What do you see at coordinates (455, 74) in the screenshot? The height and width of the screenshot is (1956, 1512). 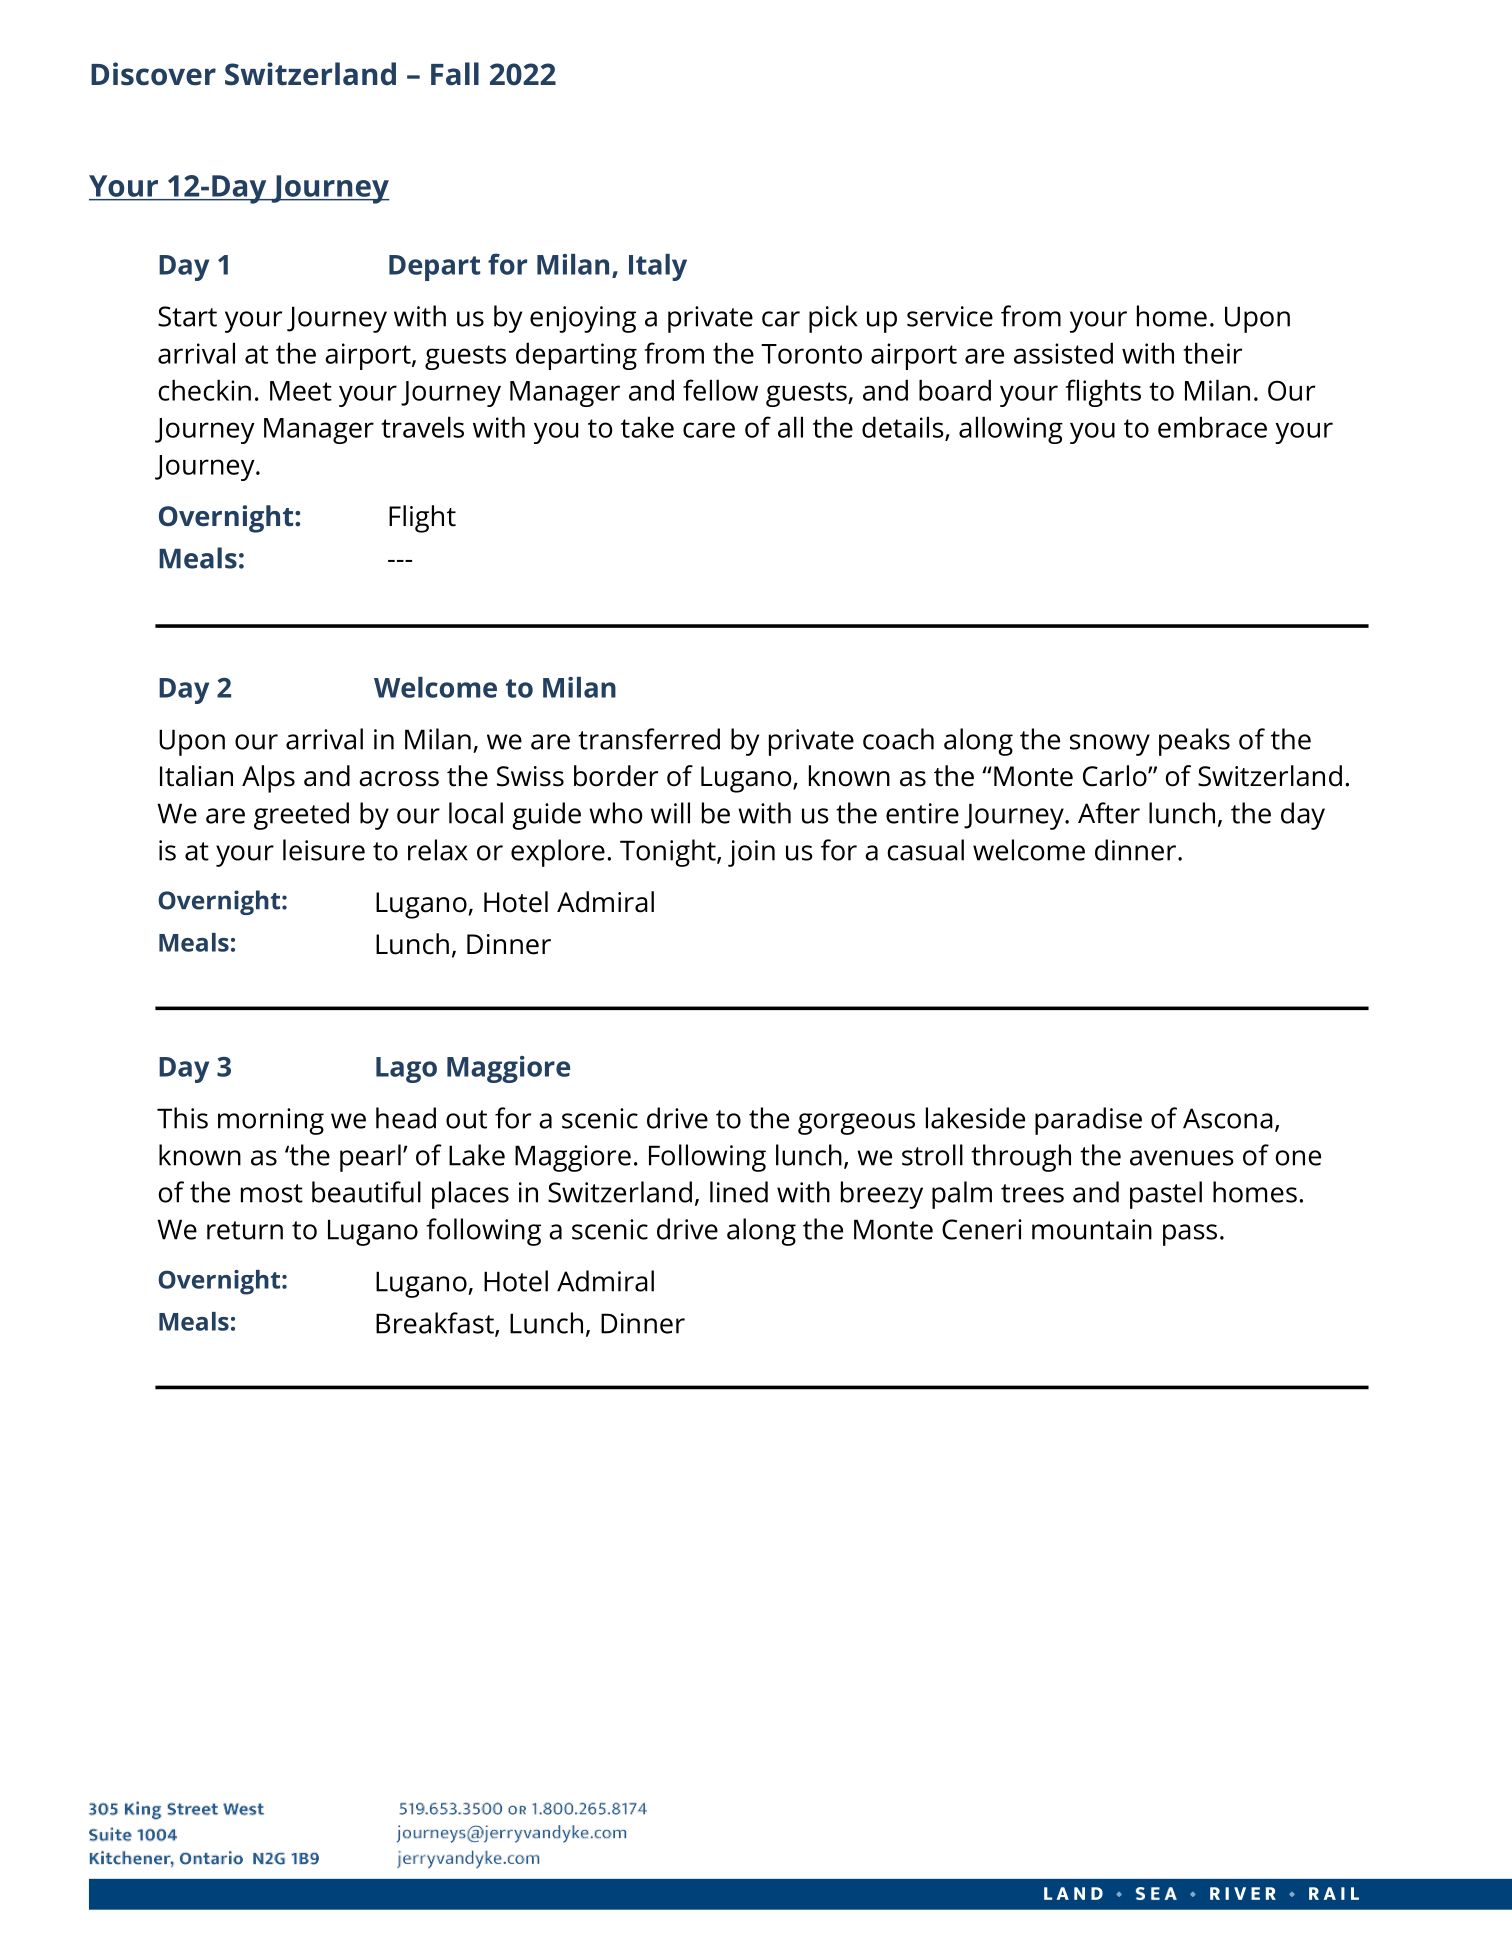 I see `Fall` at bounding box center [455, 74].
